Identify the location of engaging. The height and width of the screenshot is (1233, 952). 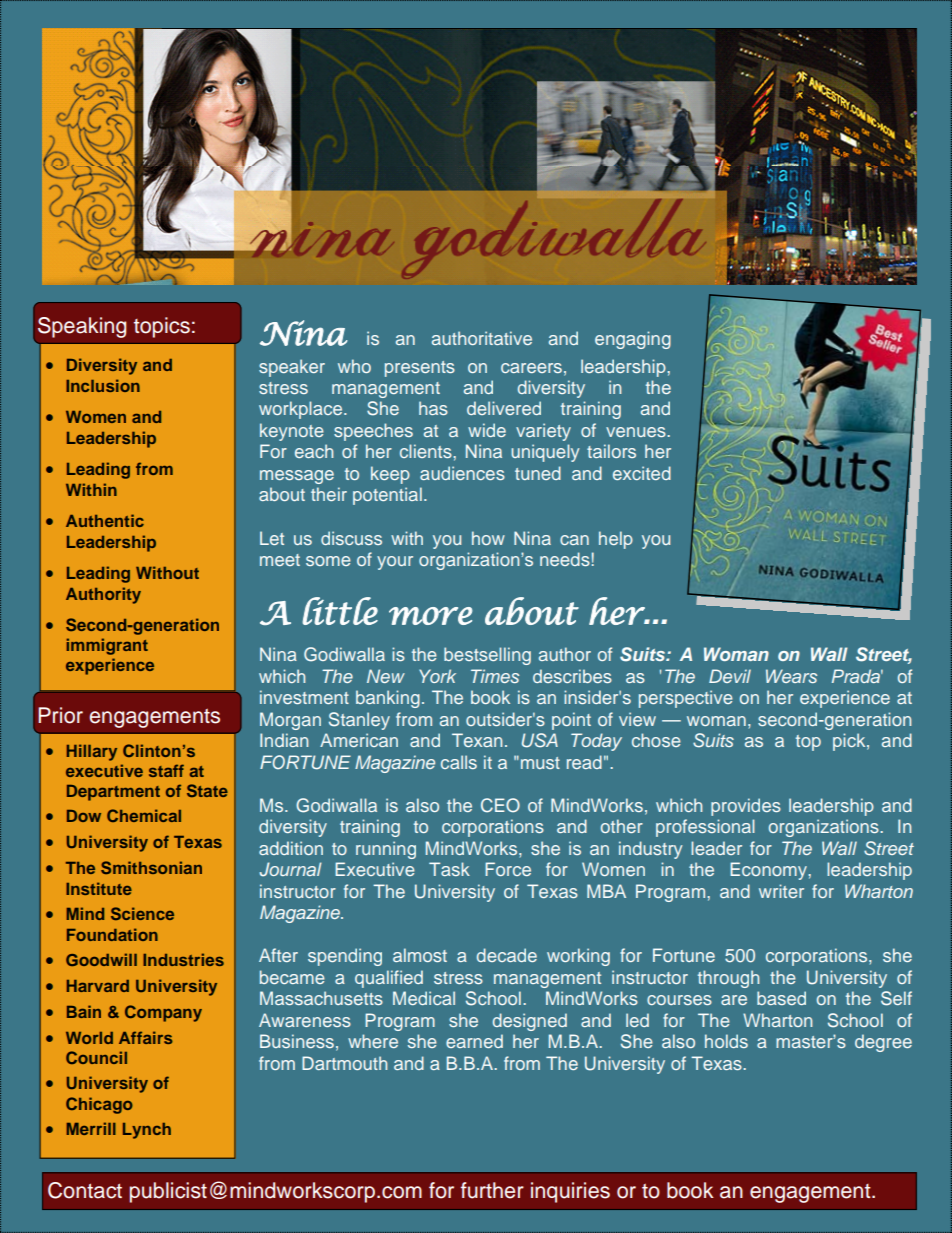
(633, 340).
